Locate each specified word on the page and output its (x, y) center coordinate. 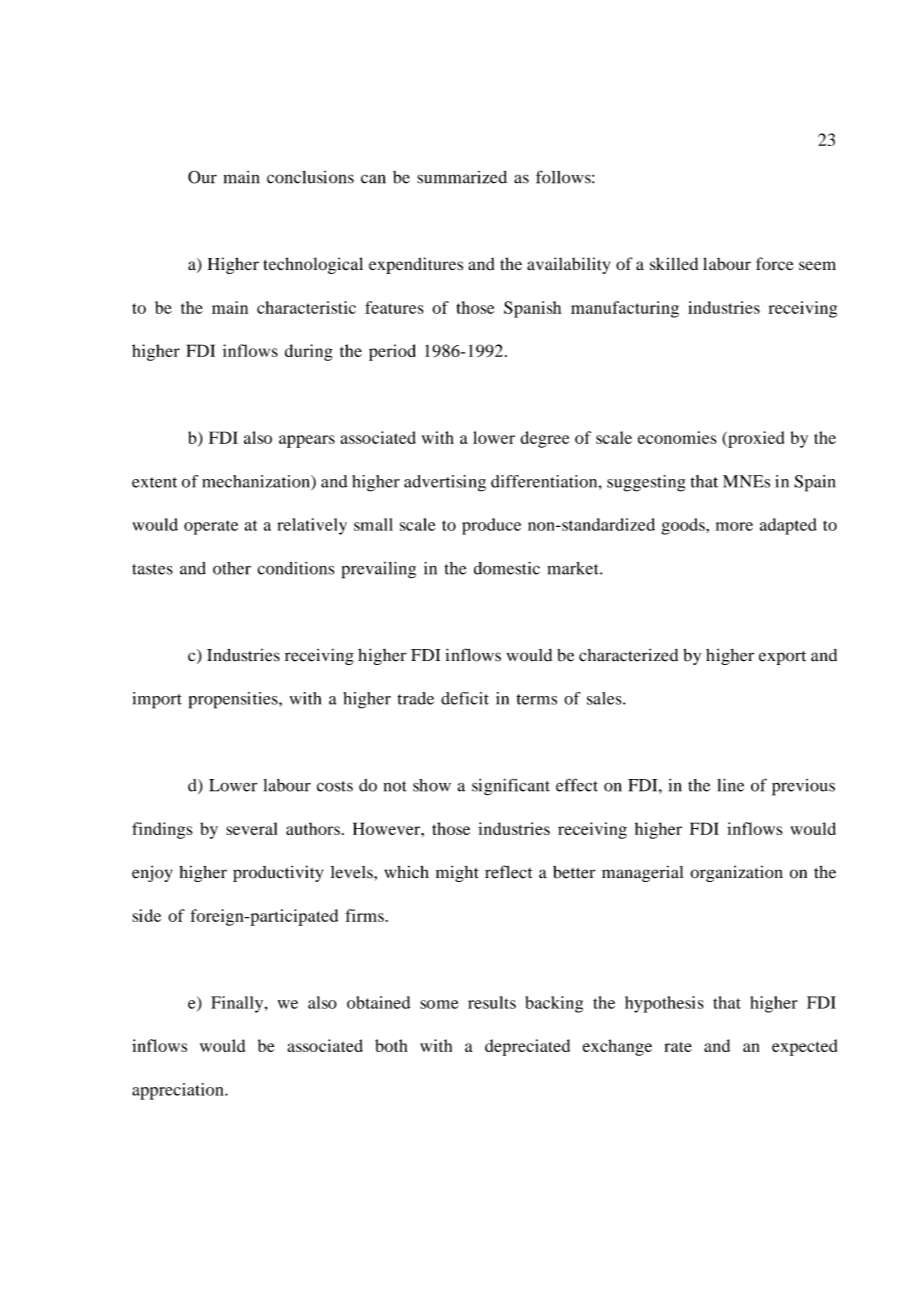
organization (736, 873)
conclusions (310, 177)
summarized (462, 177)
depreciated (527, 1047)
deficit (465, 698)
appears (307, 441)
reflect (508, 872)
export (782, 658)
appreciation (179, 1091)
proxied (755, 439)
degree (544, 439)
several (251, 828)
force (775, 264)
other (232, 568)
